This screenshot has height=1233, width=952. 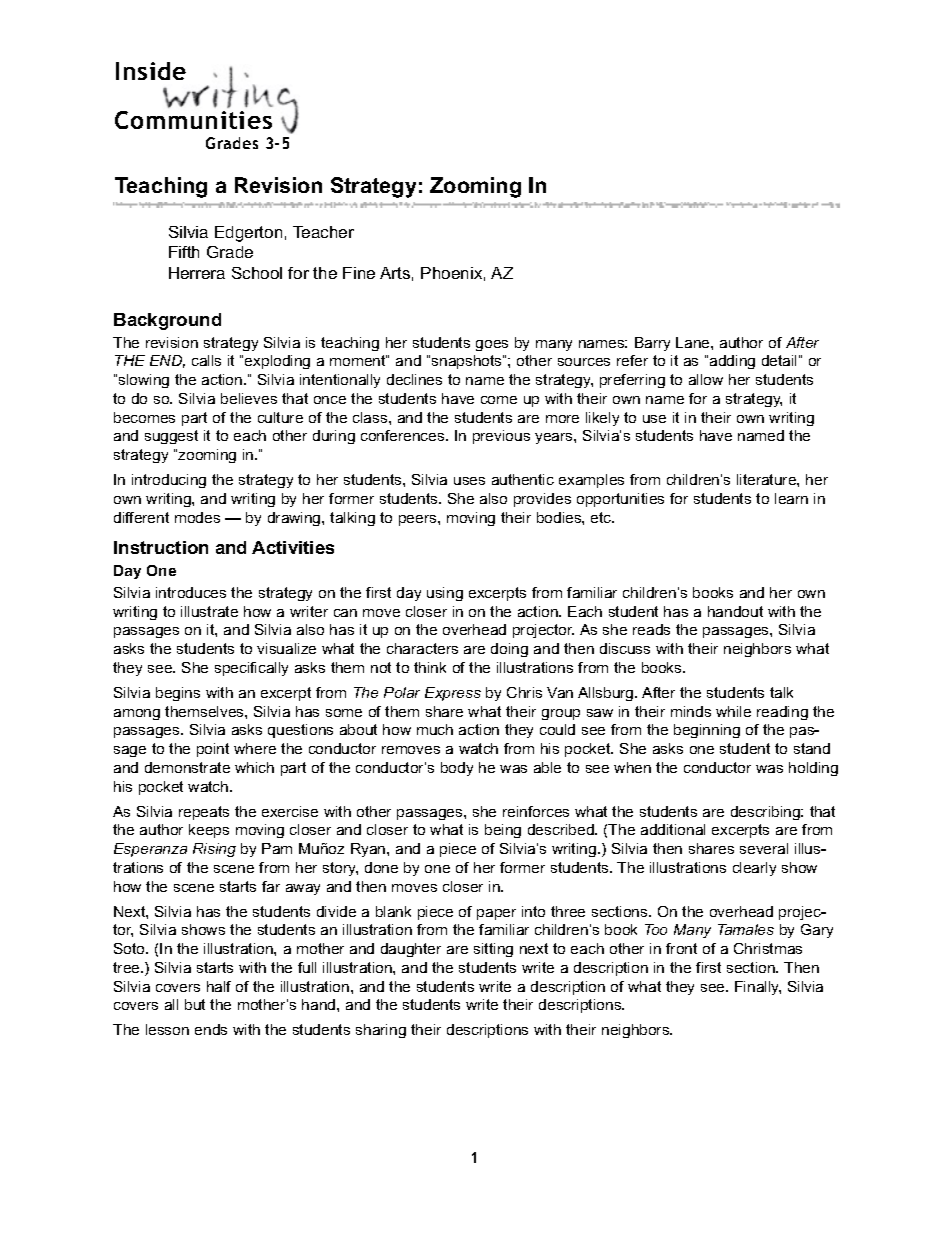 I want to click on being, so click(x=503, y=831).
